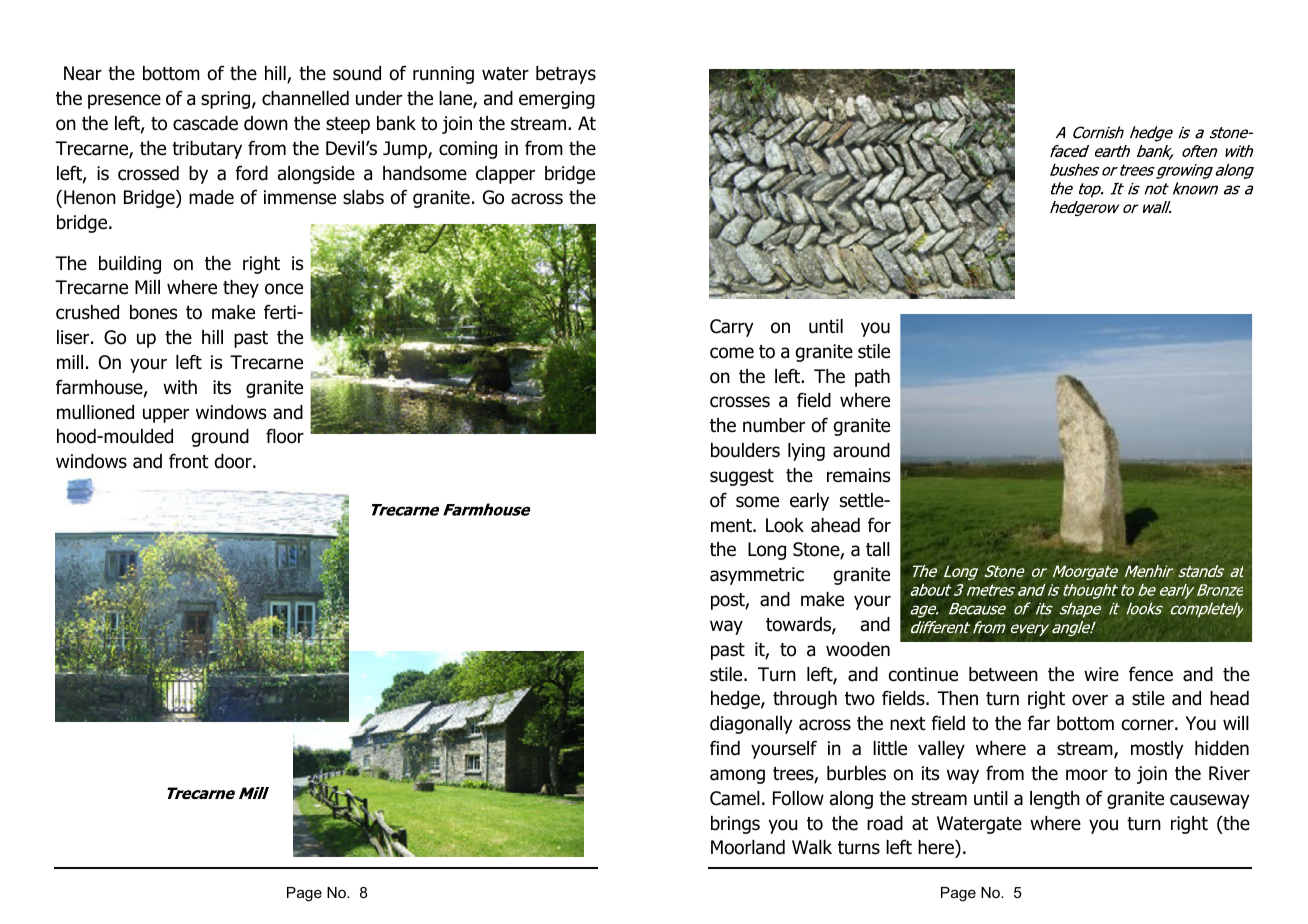 Image resolution: width=1308 pixels, height=924 pixels. I want to click on door, so click(234, 461).
